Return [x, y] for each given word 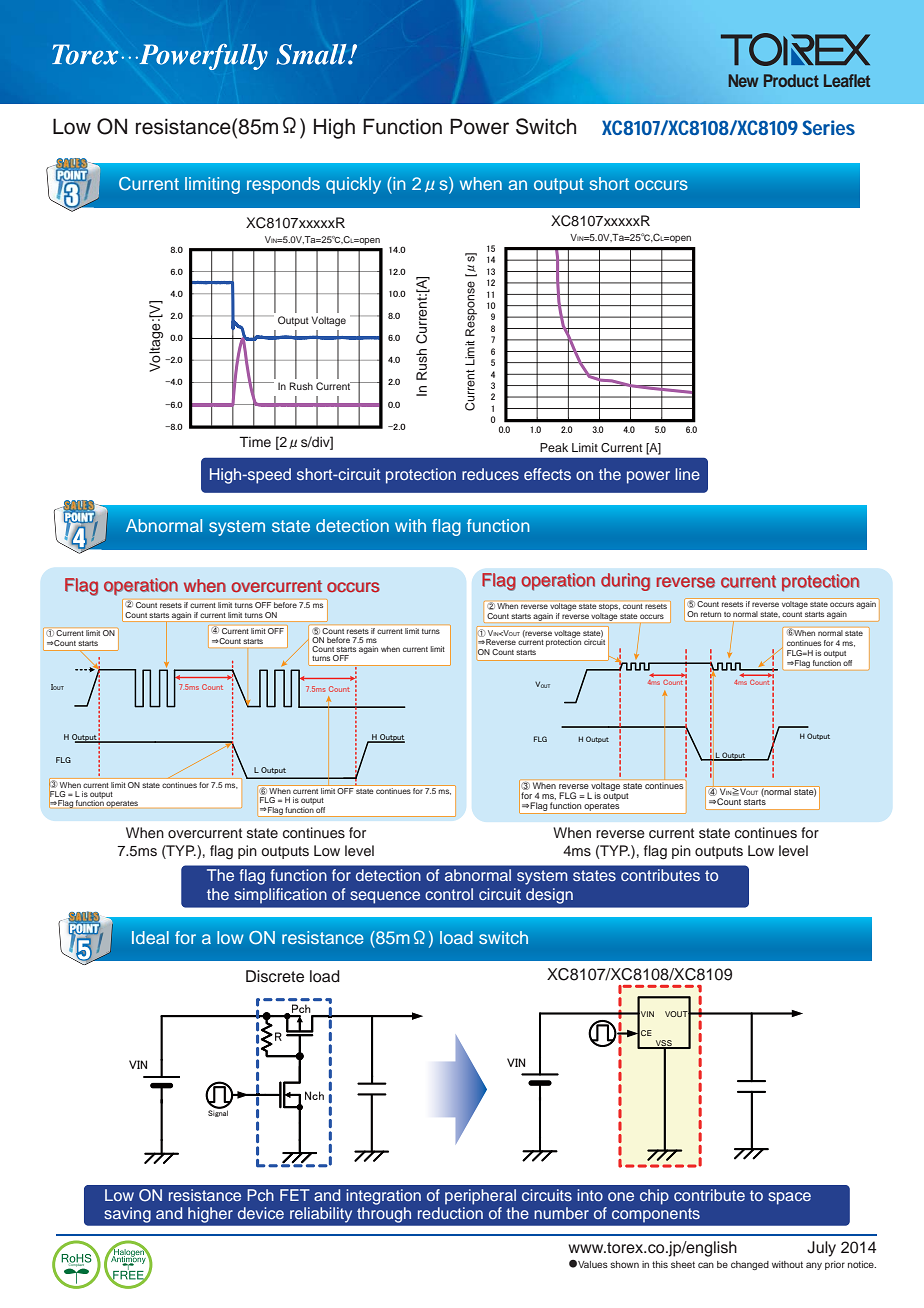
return [711, 614]
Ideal [150, 937]
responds [283, 185]
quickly [353, 185]
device [261, 1213]
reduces [490, 474]
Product [791, 80]
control [449, 894]
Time [255, 441]
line [687, 474]
